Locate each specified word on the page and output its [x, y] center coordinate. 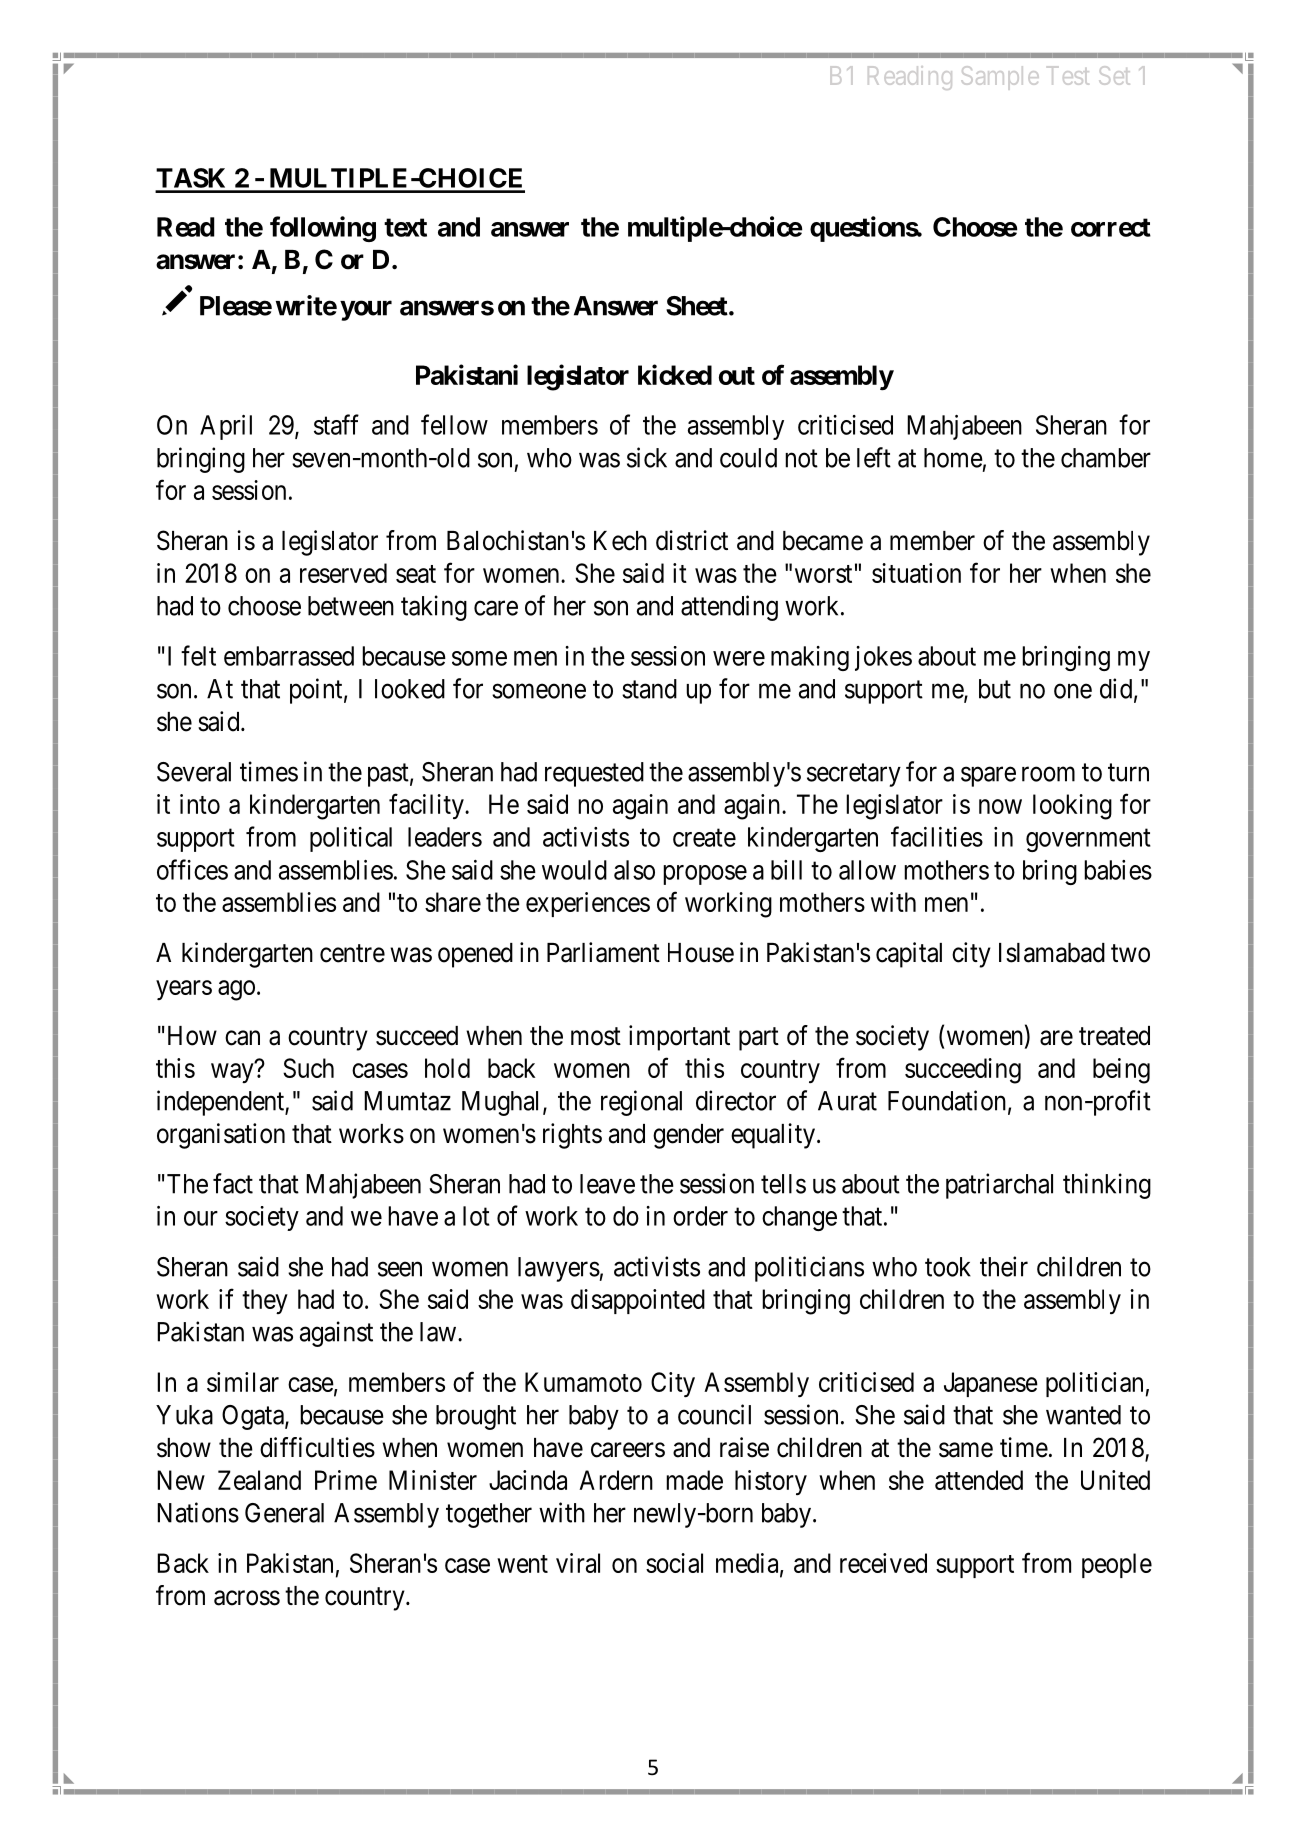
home [953, 458]
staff [336, 424]
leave [607, 1184]
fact [233, 1183]
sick [647, 457]
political [351, 839]
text [405, 227]
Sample [1000, 78]
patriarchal [999, 1186]
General [284, 1513]
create [704, 838]
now [1000, 806]
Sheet [697, 306]
